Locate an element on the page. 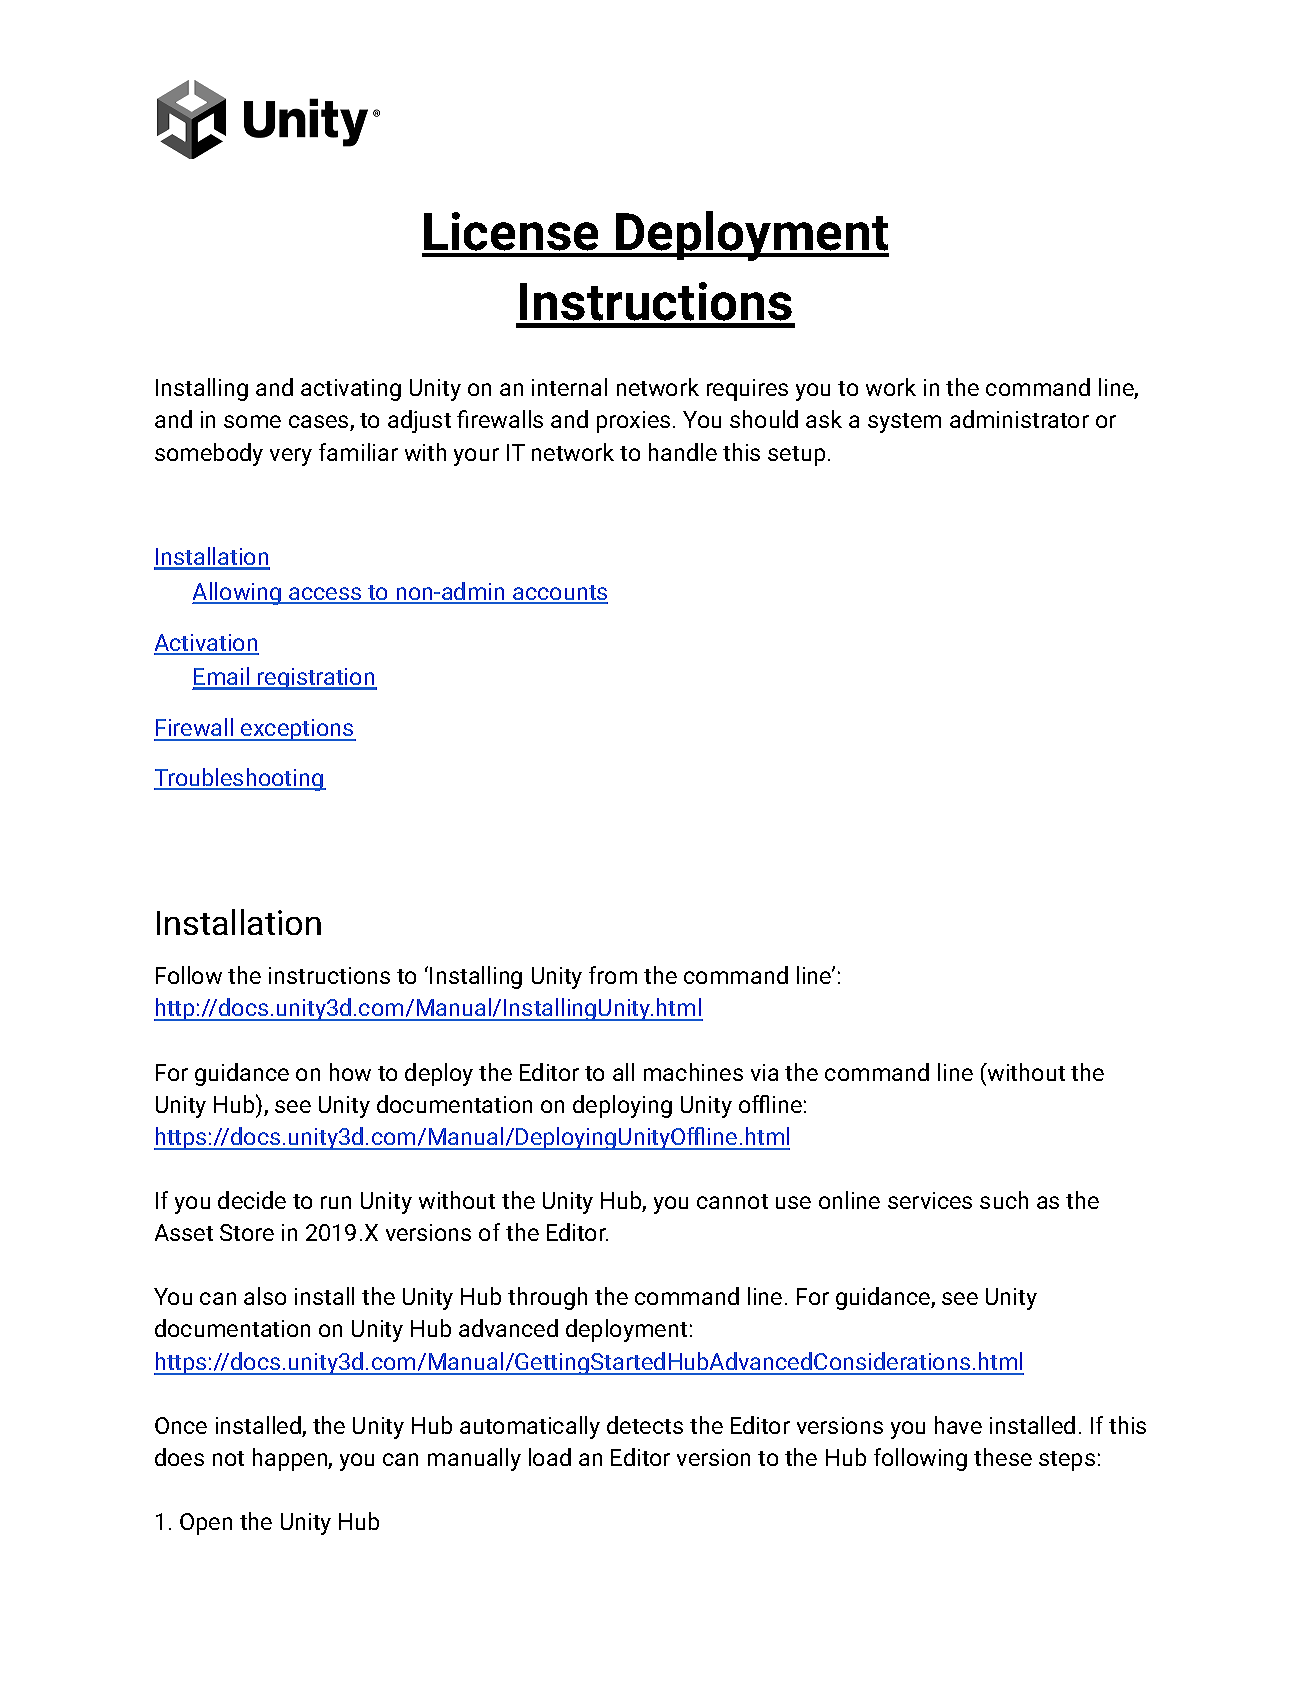  registration is located at coordinates (316, 679).
